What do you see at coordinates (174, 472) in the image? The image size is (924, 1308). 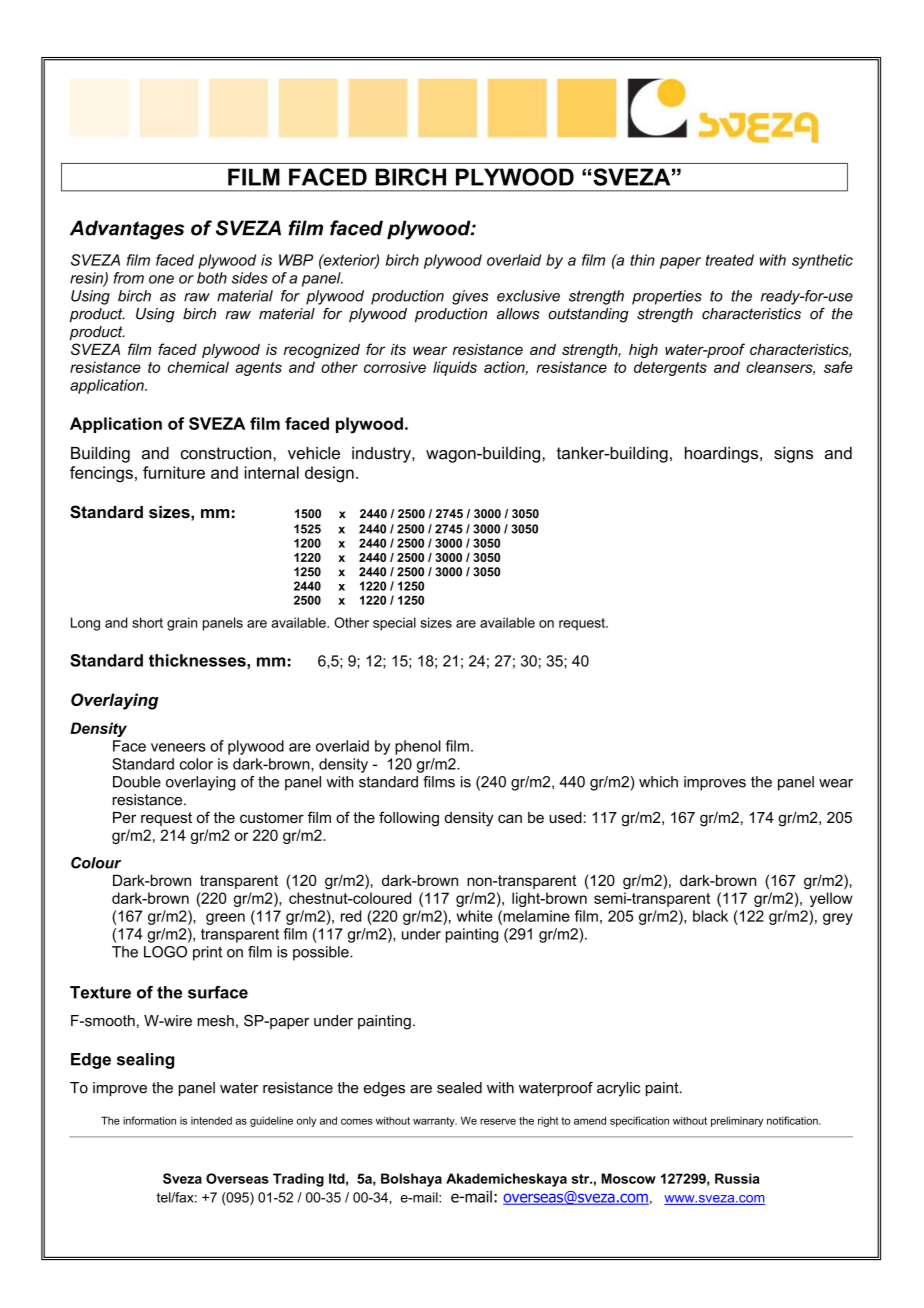 I see `furniture` at bounding box center [174, 472].
